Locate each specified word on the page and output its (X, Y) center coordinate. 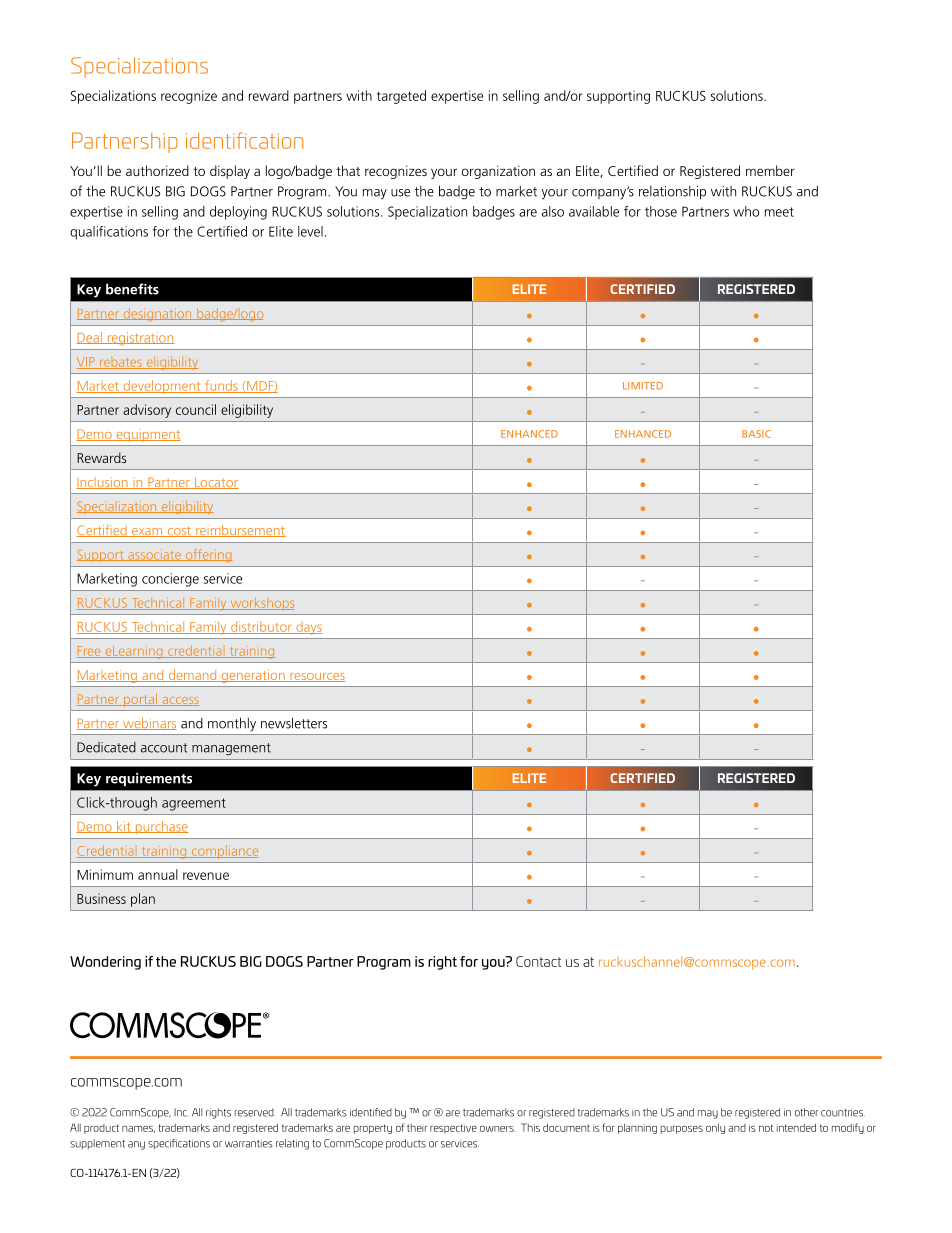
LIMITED (643, 386)
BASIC (756, 434)
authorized (157, 170)
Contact (538, 961)
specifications (179, 1144)
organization (498, 172)
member (770, 170)
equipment (147, 435)
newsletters (294, 723)
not (766, 1128)
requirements (149, 779)
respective (453, 1129)
